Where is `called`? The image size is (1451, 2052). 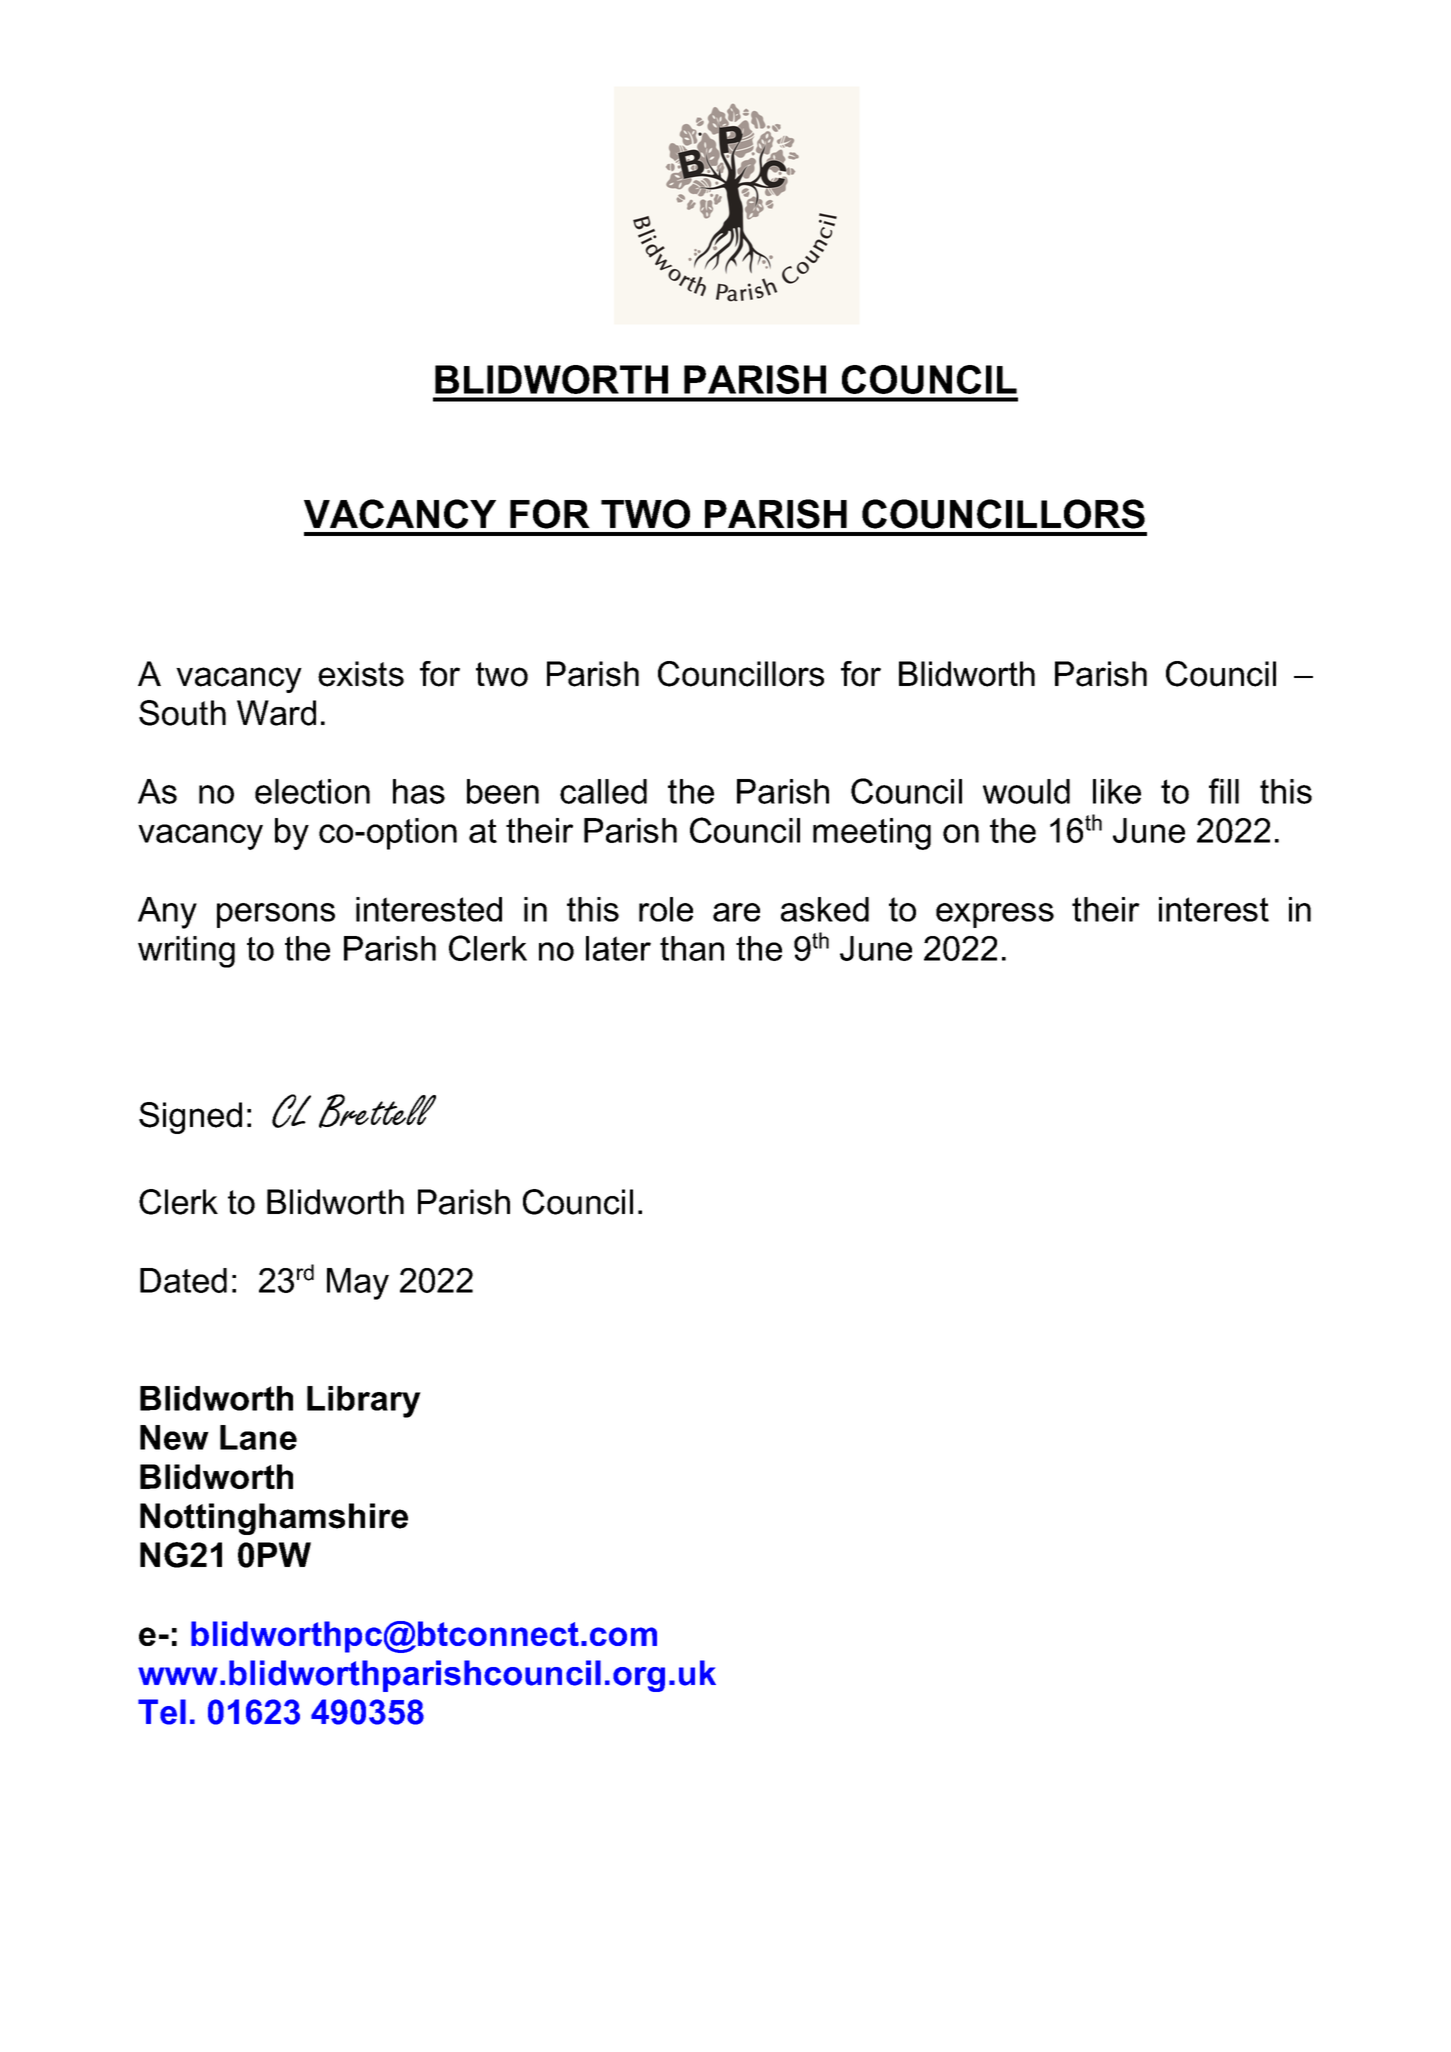
called is located at coordinates (603, 791).
